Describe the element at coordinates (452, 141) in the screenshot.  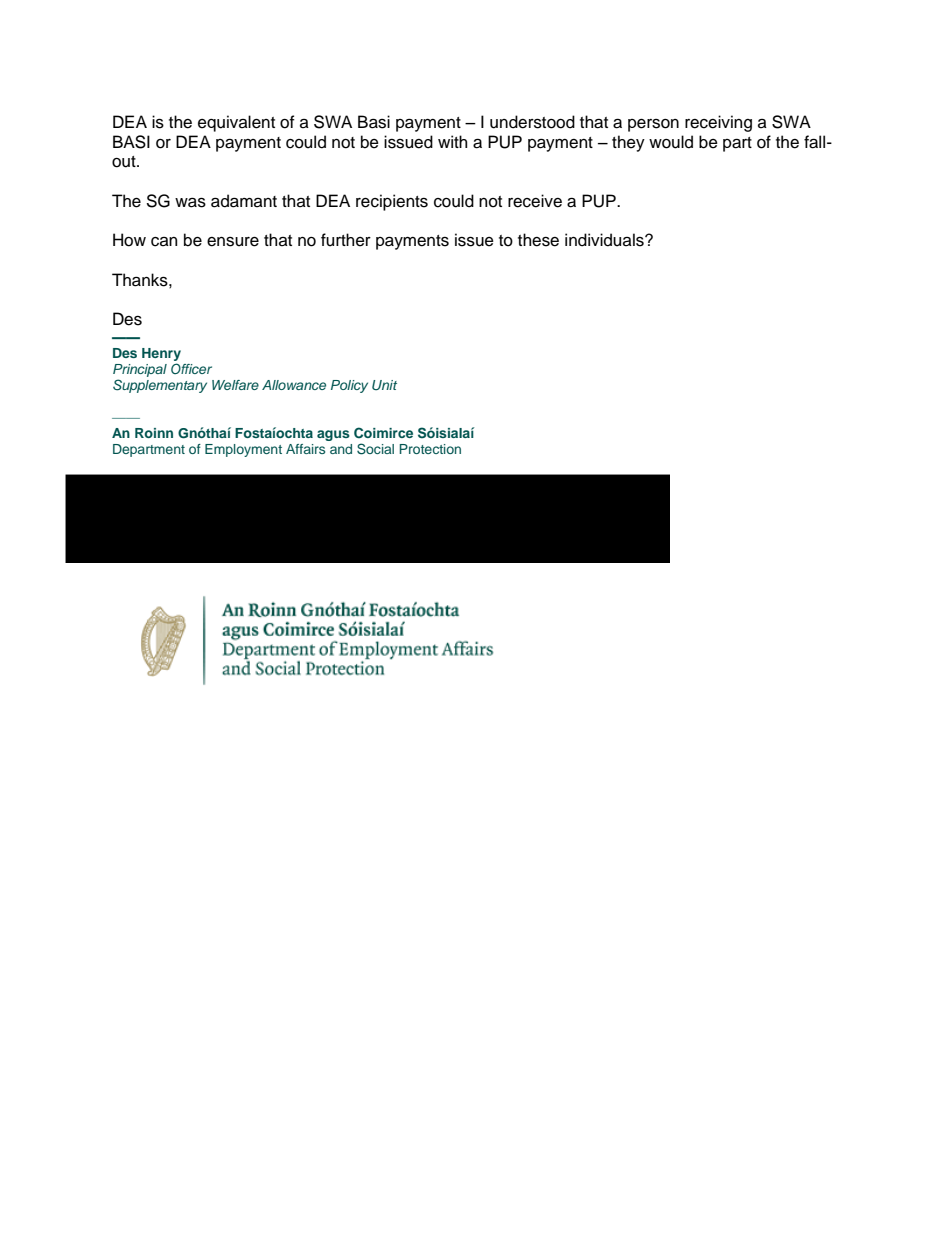
I see `with` at that location.
